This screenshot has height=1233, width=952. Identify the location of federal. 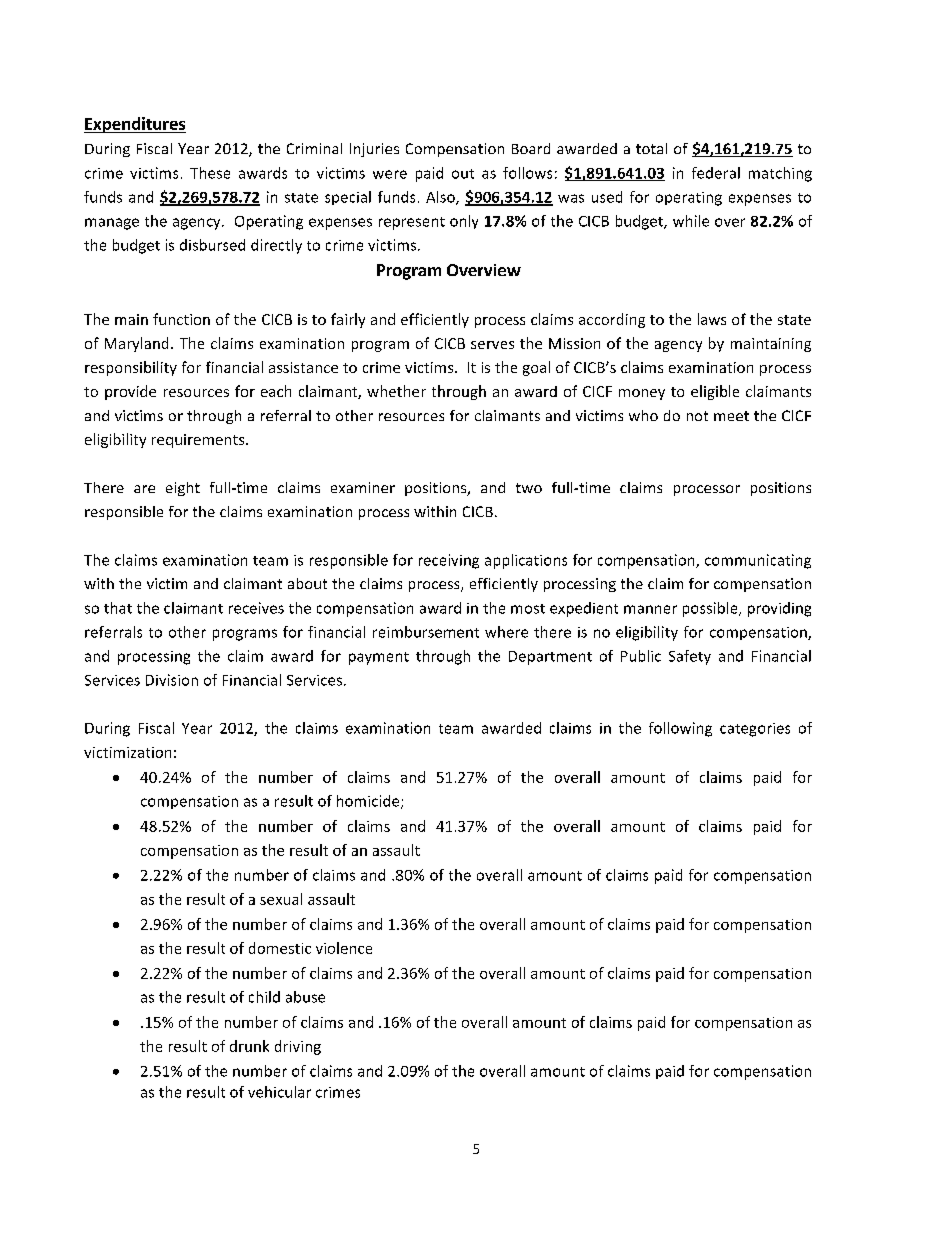
(716, 173).
